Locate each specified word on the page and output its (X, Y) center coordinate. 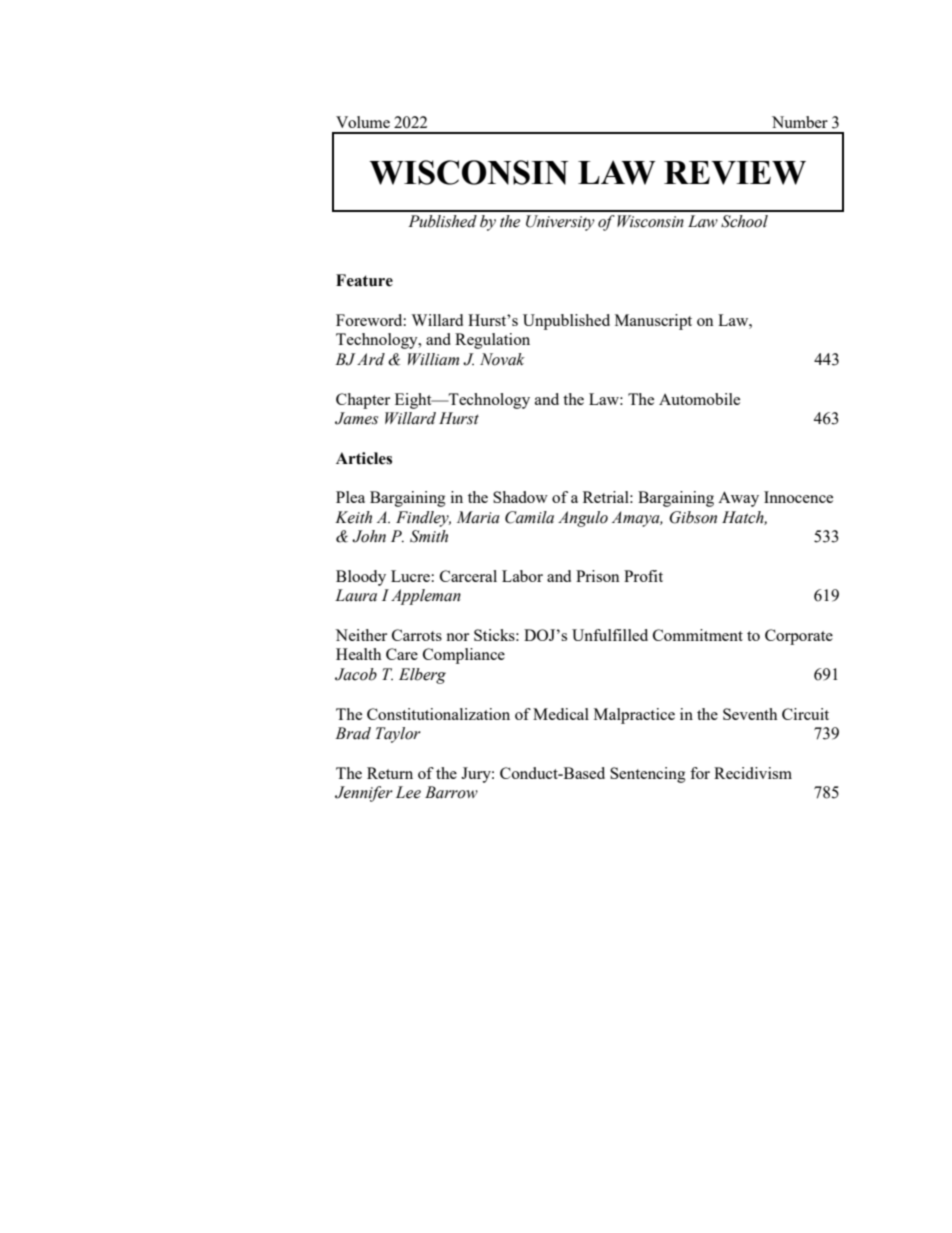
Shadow (520, 497)
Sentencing (648, 775)
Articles (364, 458)
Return (390, 773)
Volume (363, 122)
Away (738, 499)
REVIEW (735, 173)
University (560, 223)
